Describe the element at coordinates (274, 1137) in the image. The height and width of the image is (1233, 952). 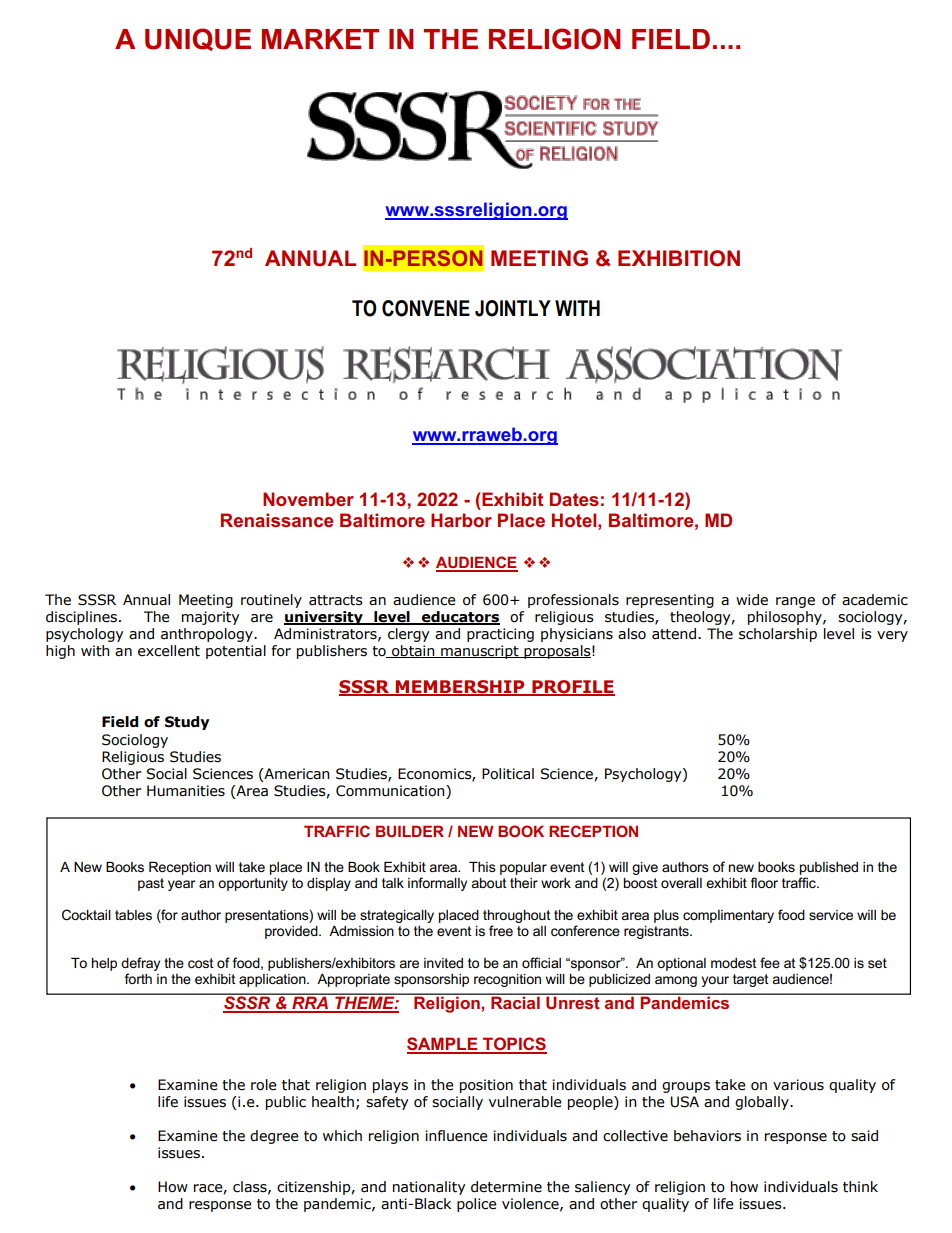
I see `degree` at that location.
